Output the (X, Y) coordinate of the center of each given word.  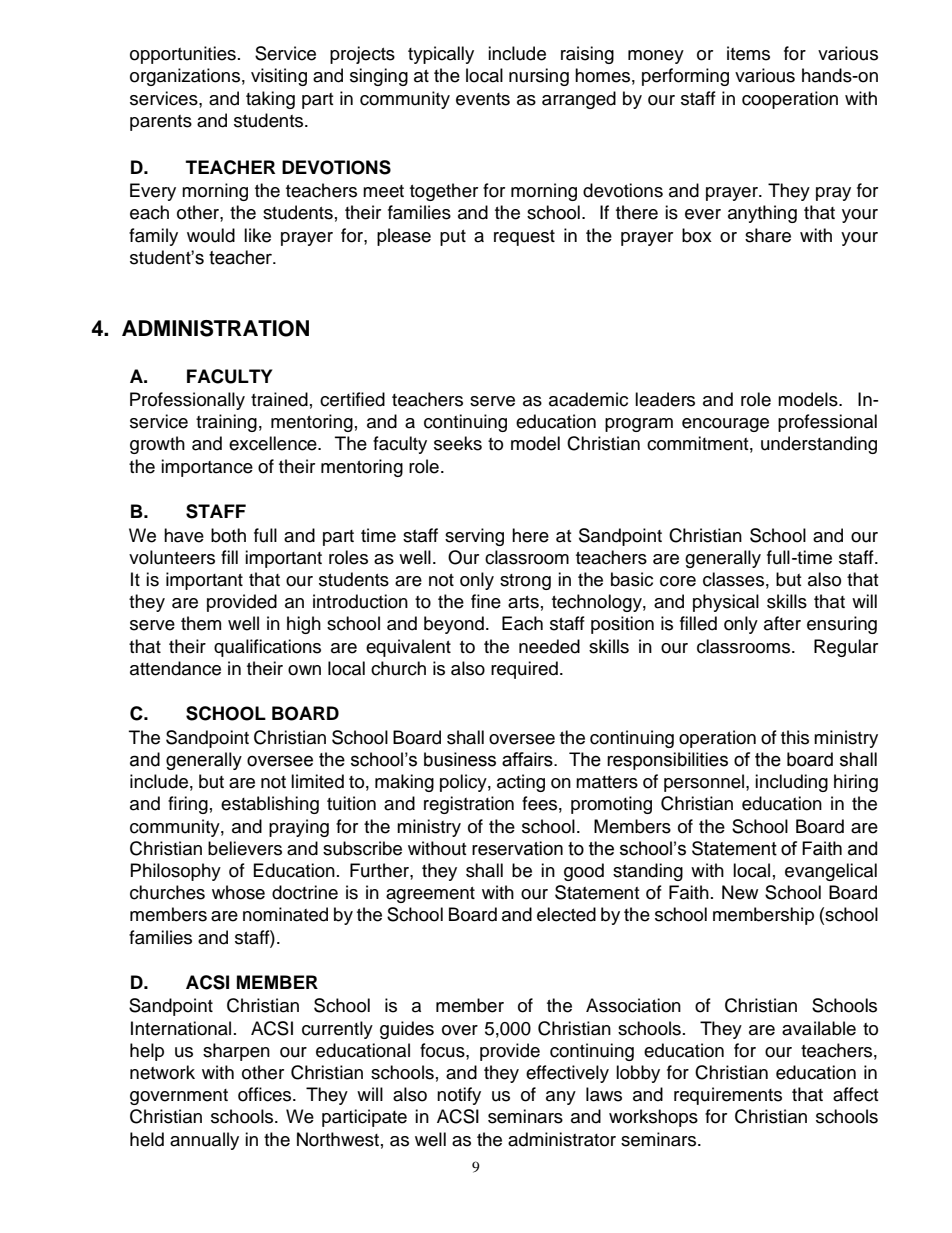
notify (459, 1096)
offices (266, 1094)
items (748, 53)
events (483, 99)
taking (270, 100)
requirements (728, 1096)
